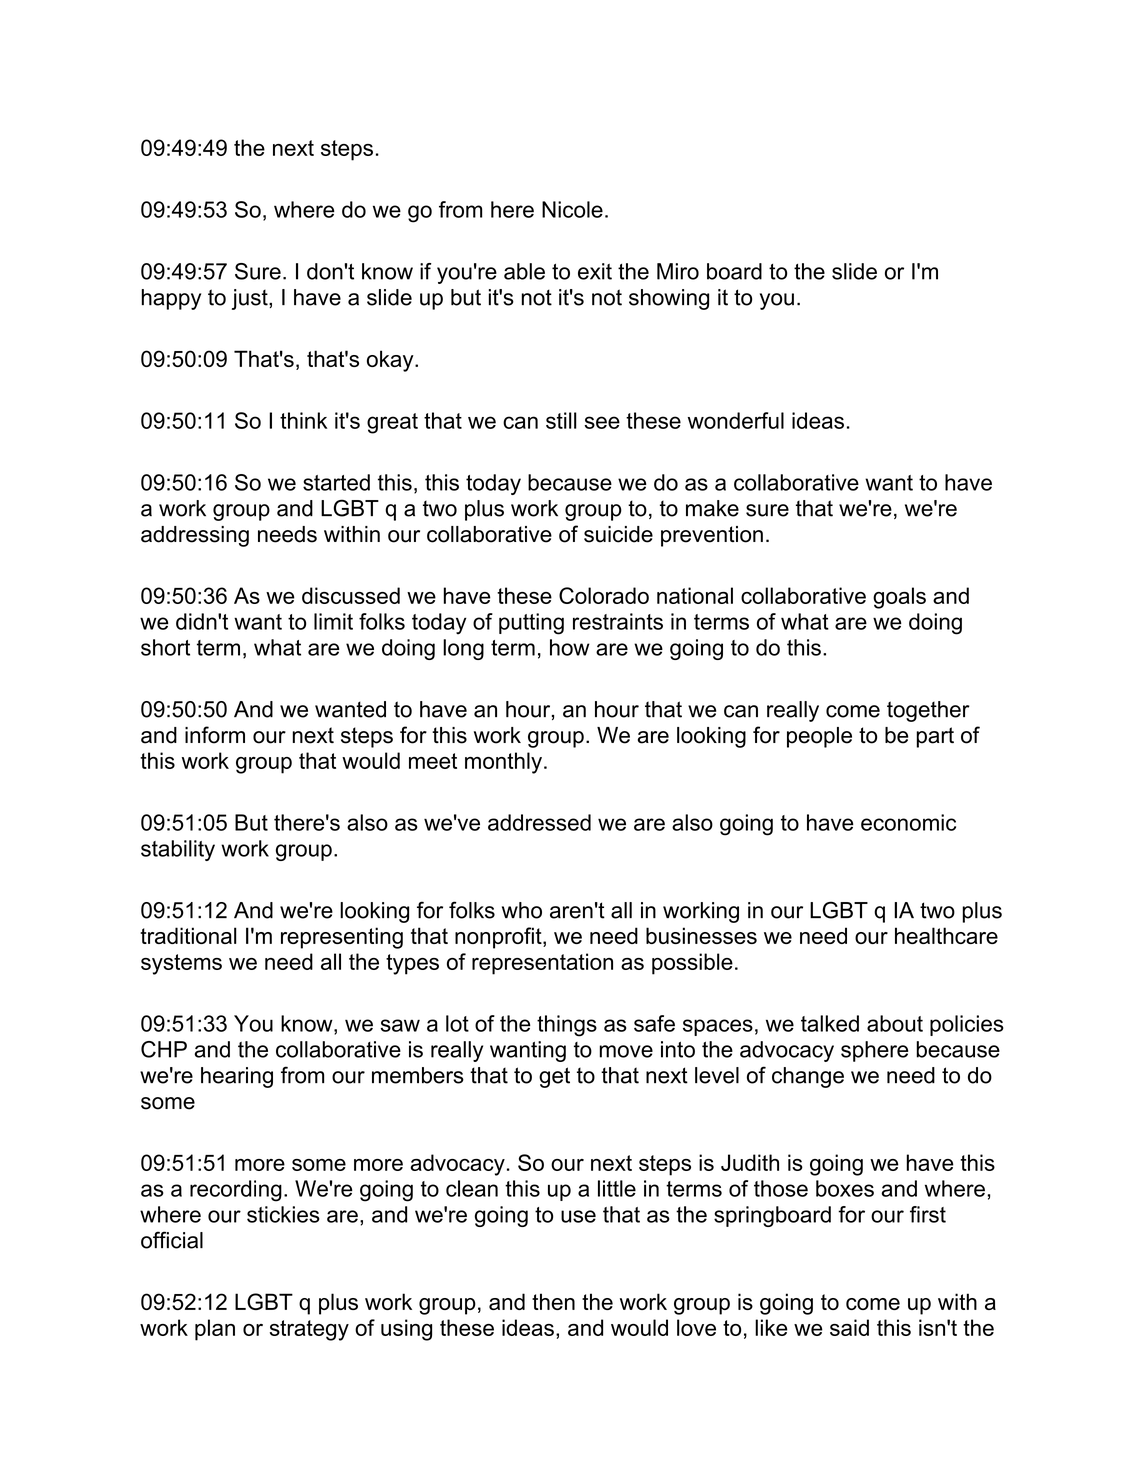 The width and height of the document is (1145, 1482). I want to click on inform, so click(215, 735).
